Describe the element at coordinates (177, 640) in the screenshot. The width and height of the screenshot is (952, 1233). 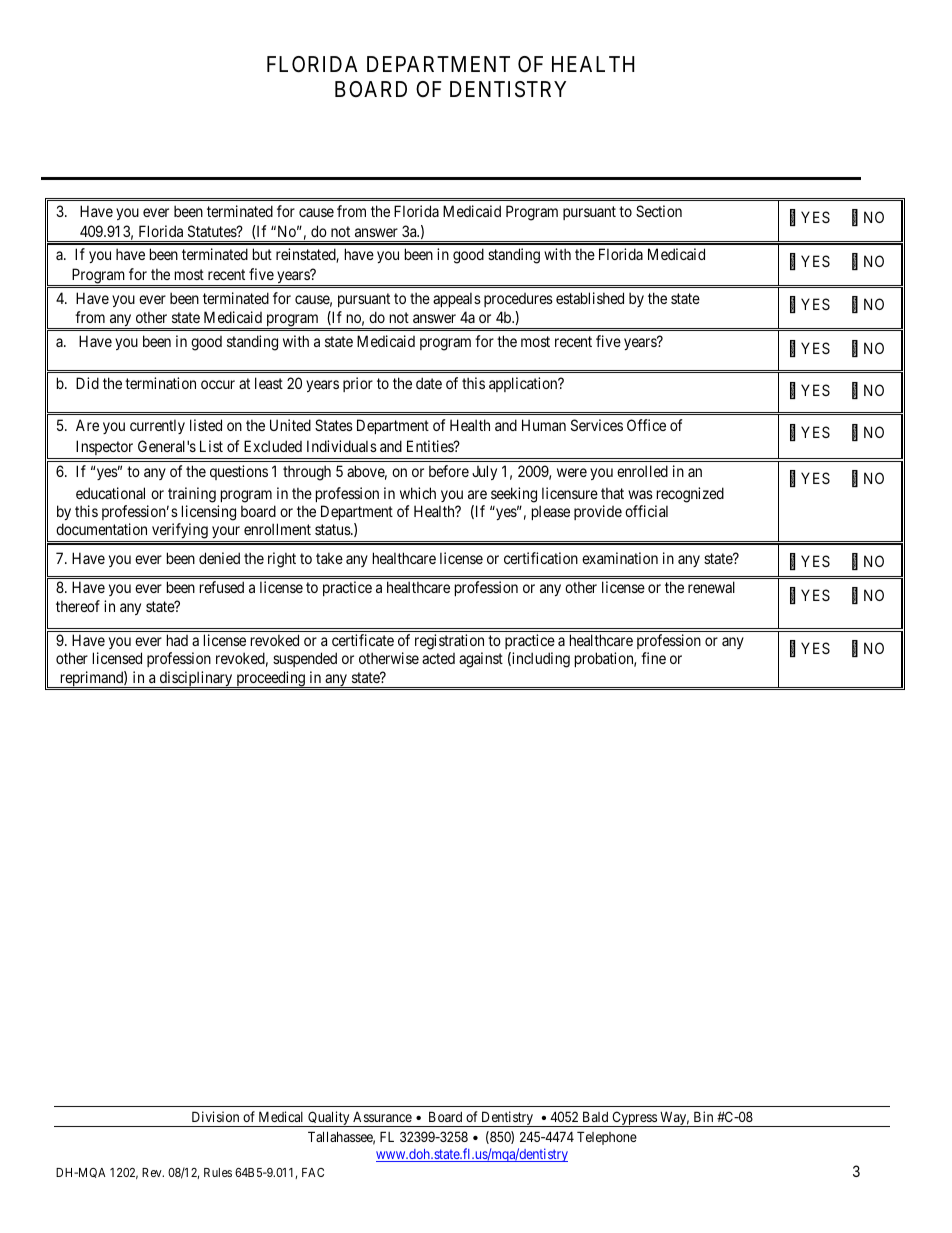
I see `had` at that location.
